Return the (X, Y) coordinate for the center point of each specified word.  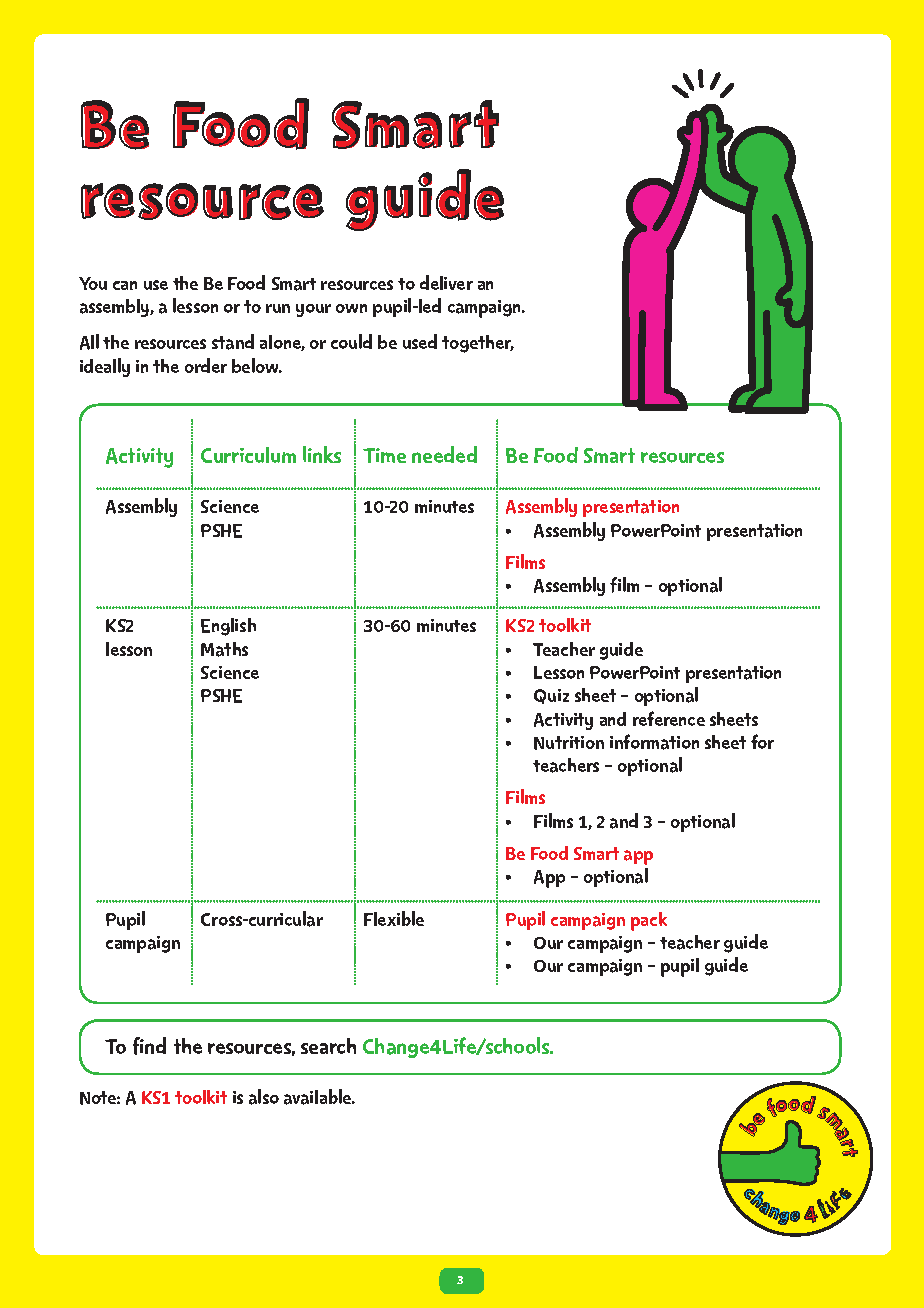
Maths (224, 649)
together (478, 344)
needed (444, 454)
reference (669, 718)
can (125, 285)
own (351, 308)
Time (384, 455)
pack (649, 921)
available (319, 1097)
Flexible (394, 918)
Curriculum (248, 455)
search (328, 1046)
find (149, 1046)
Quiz (551, 696)
